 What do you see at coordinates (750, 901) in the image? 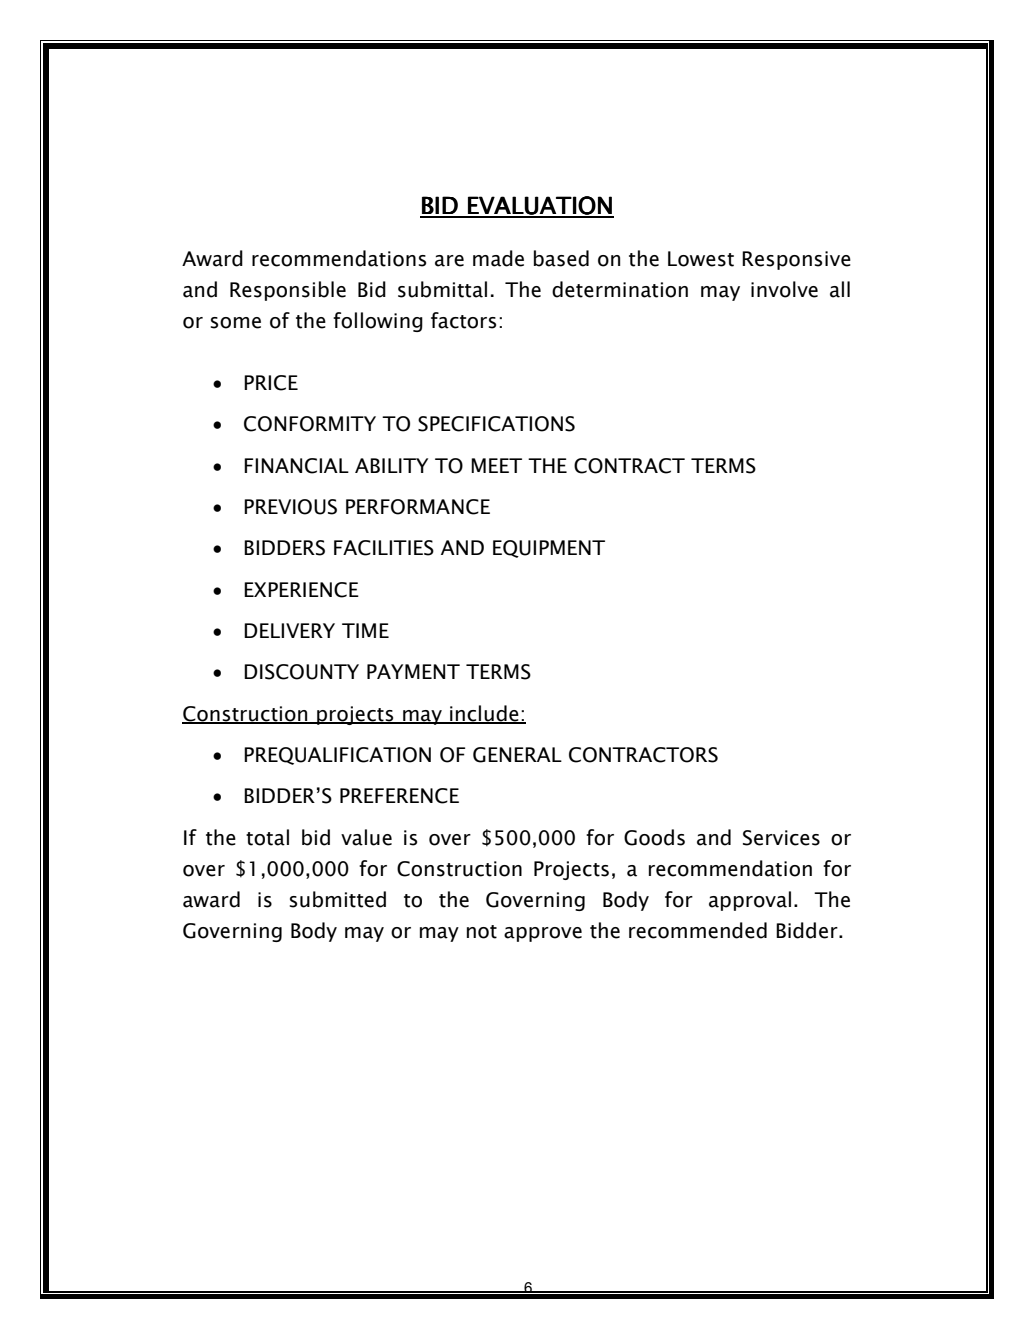
I see `approval` at bounding box center [750, 901].
